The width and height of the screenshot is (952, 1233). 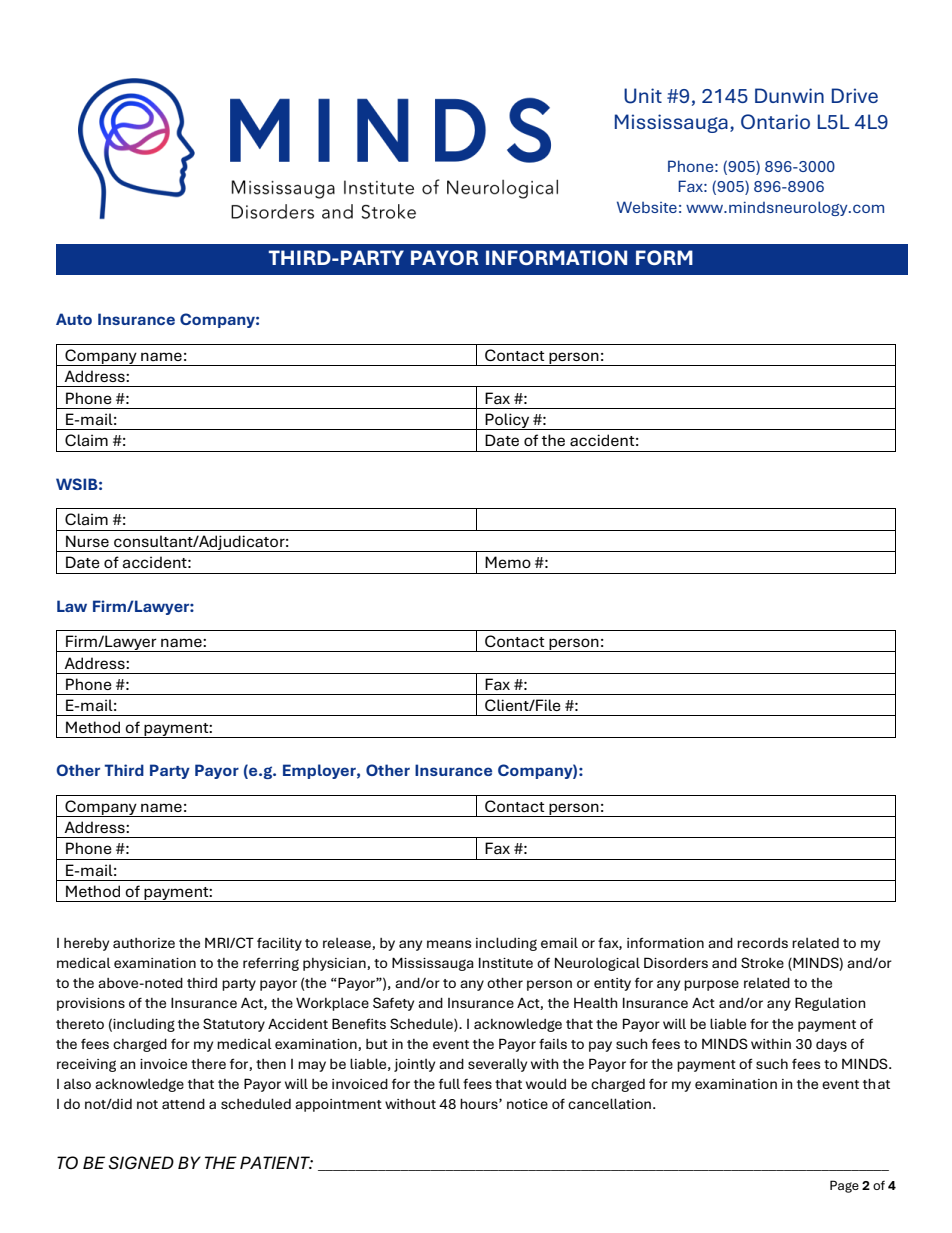 I want to click on Ontario, so click(x=775, y=122).
